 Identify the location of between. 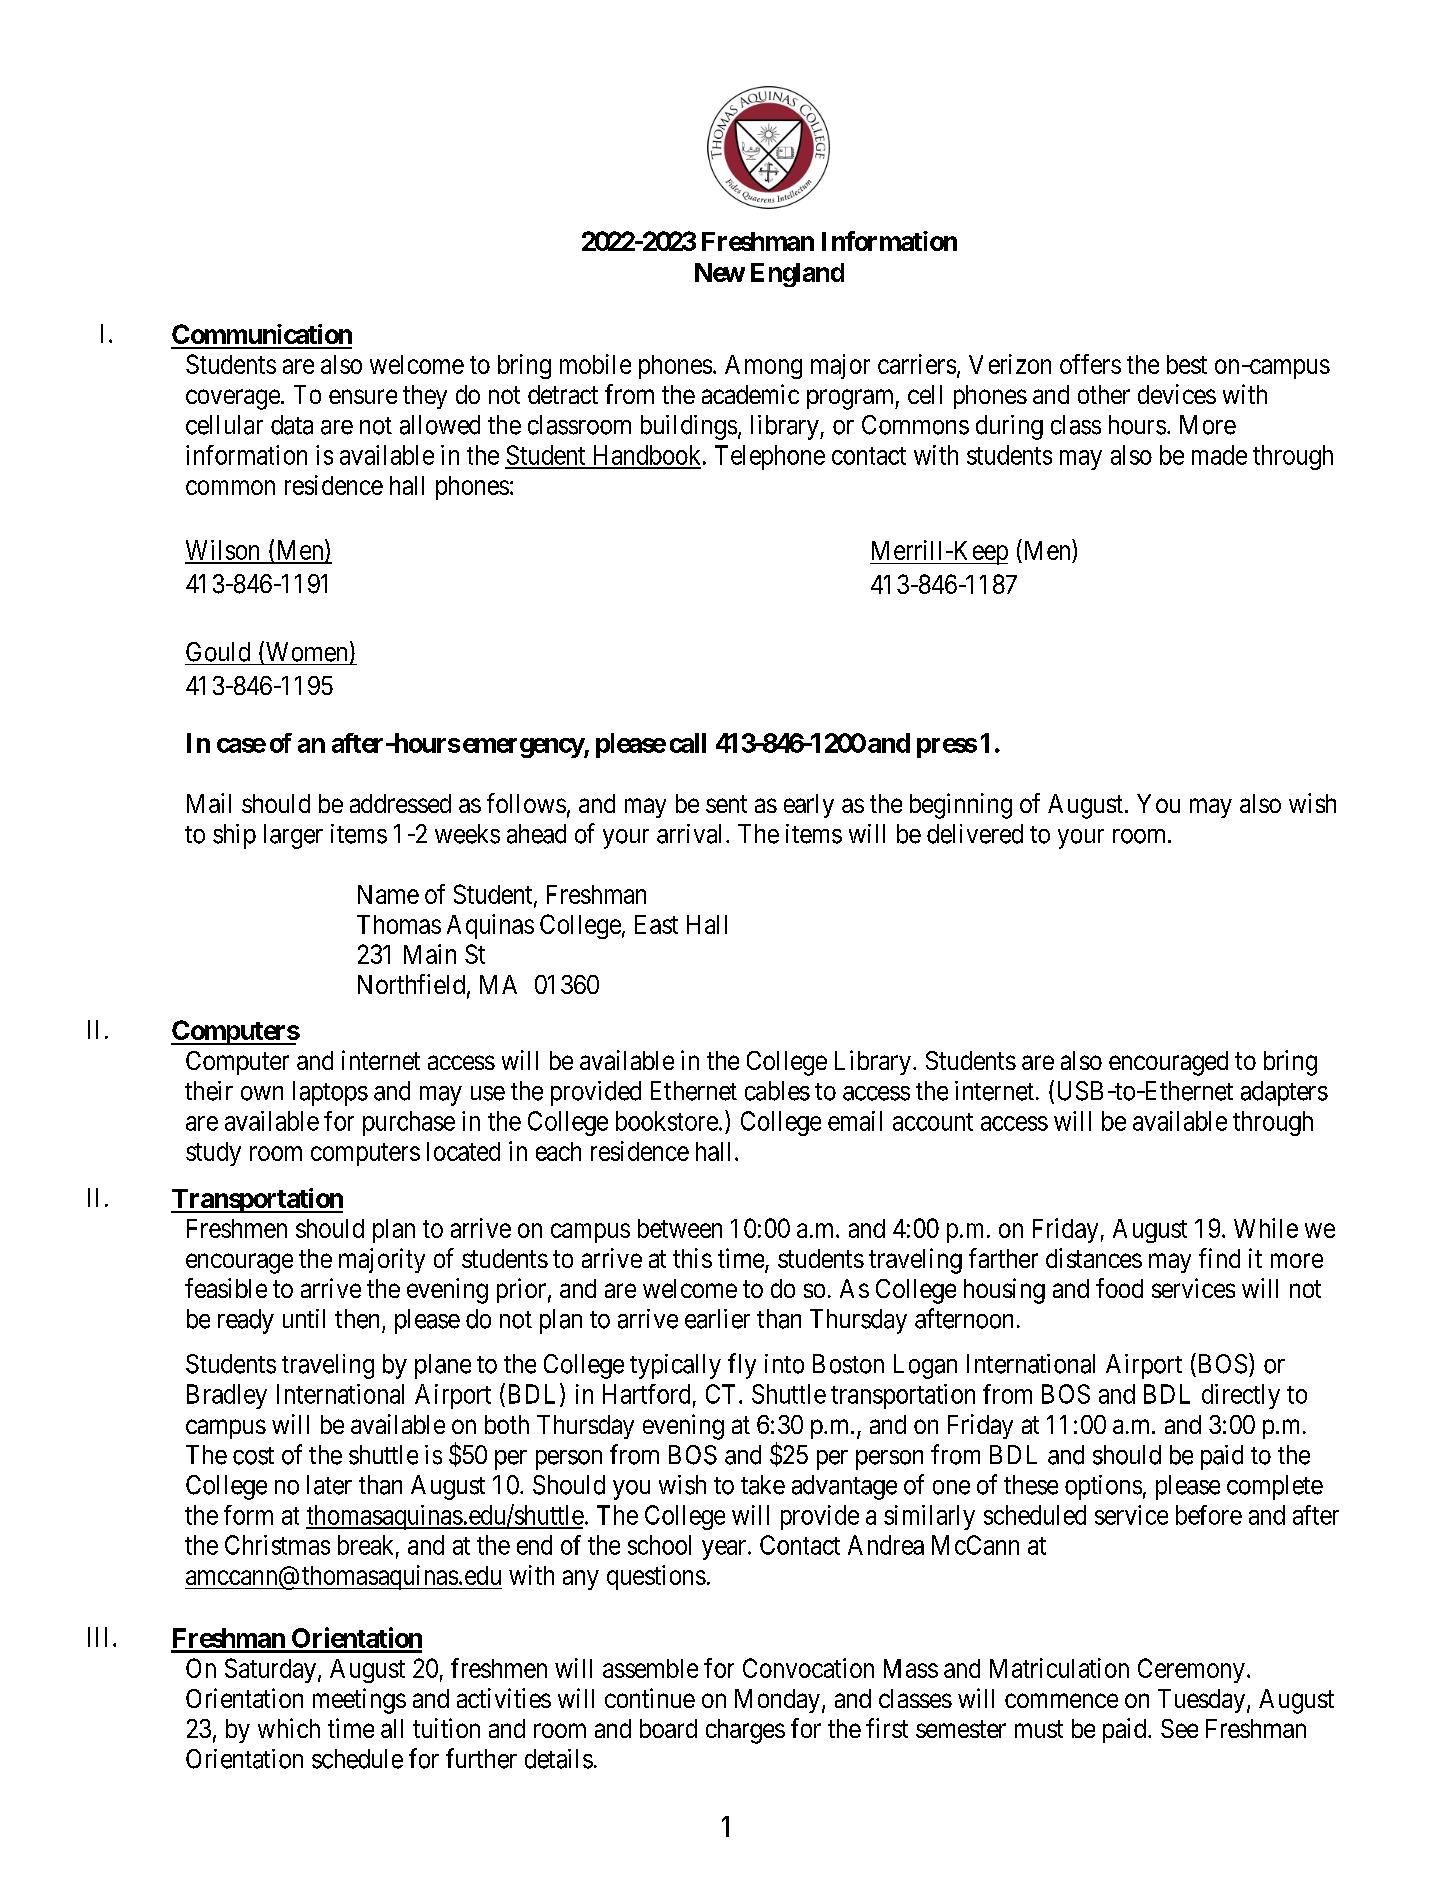
(680, 1228).
